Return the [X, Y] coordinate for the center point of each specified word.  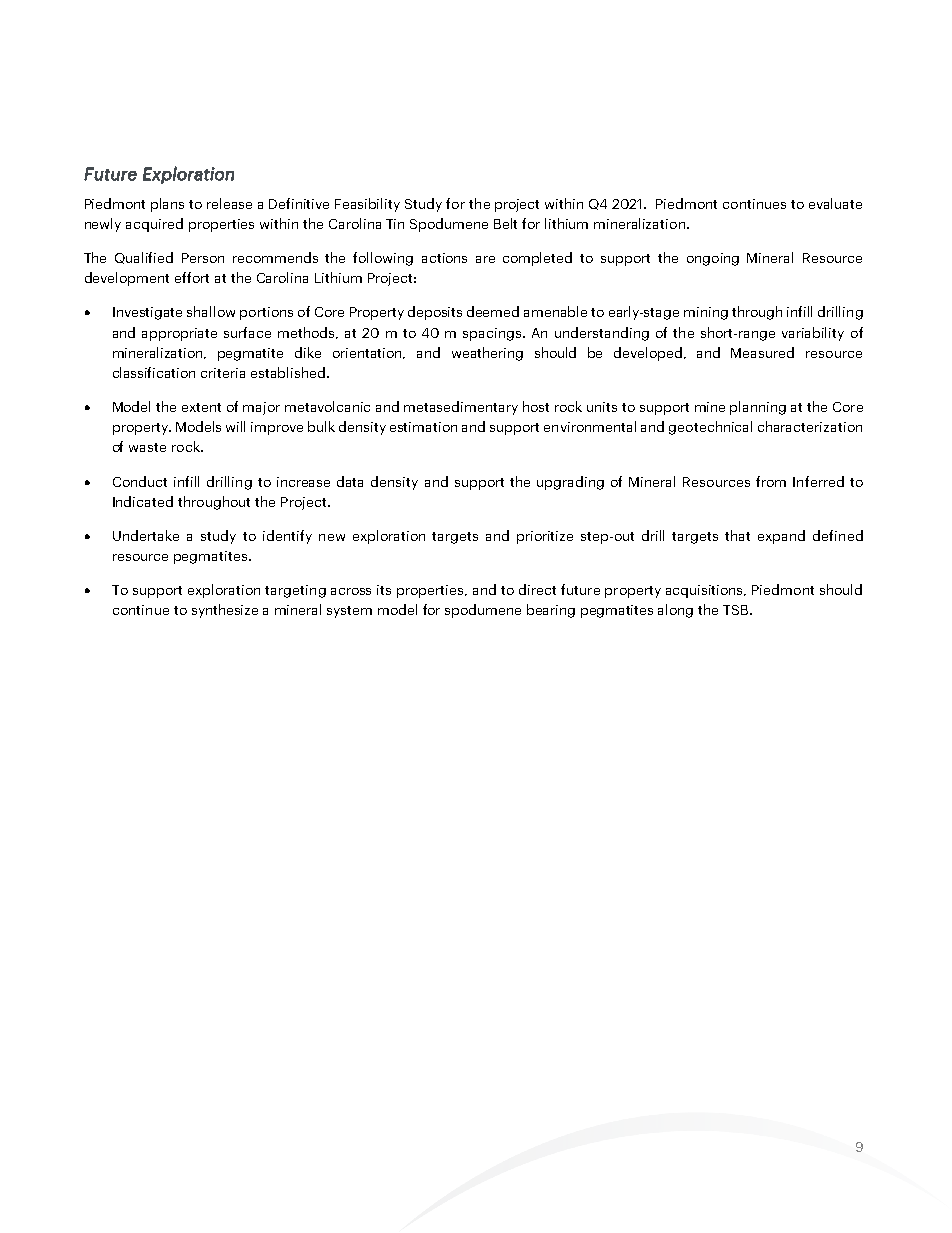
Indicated [143, 501]
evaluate [835, 203]
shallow [211, 311]
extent [201, 407]
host [536, 406]
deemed [493, 311]
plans [167, 205]
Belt [505, 223]
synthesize [225, 611]
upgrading [570, 483]
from [771, 481]
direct [537, 589]
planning [758, 408]
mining [706, 313]
